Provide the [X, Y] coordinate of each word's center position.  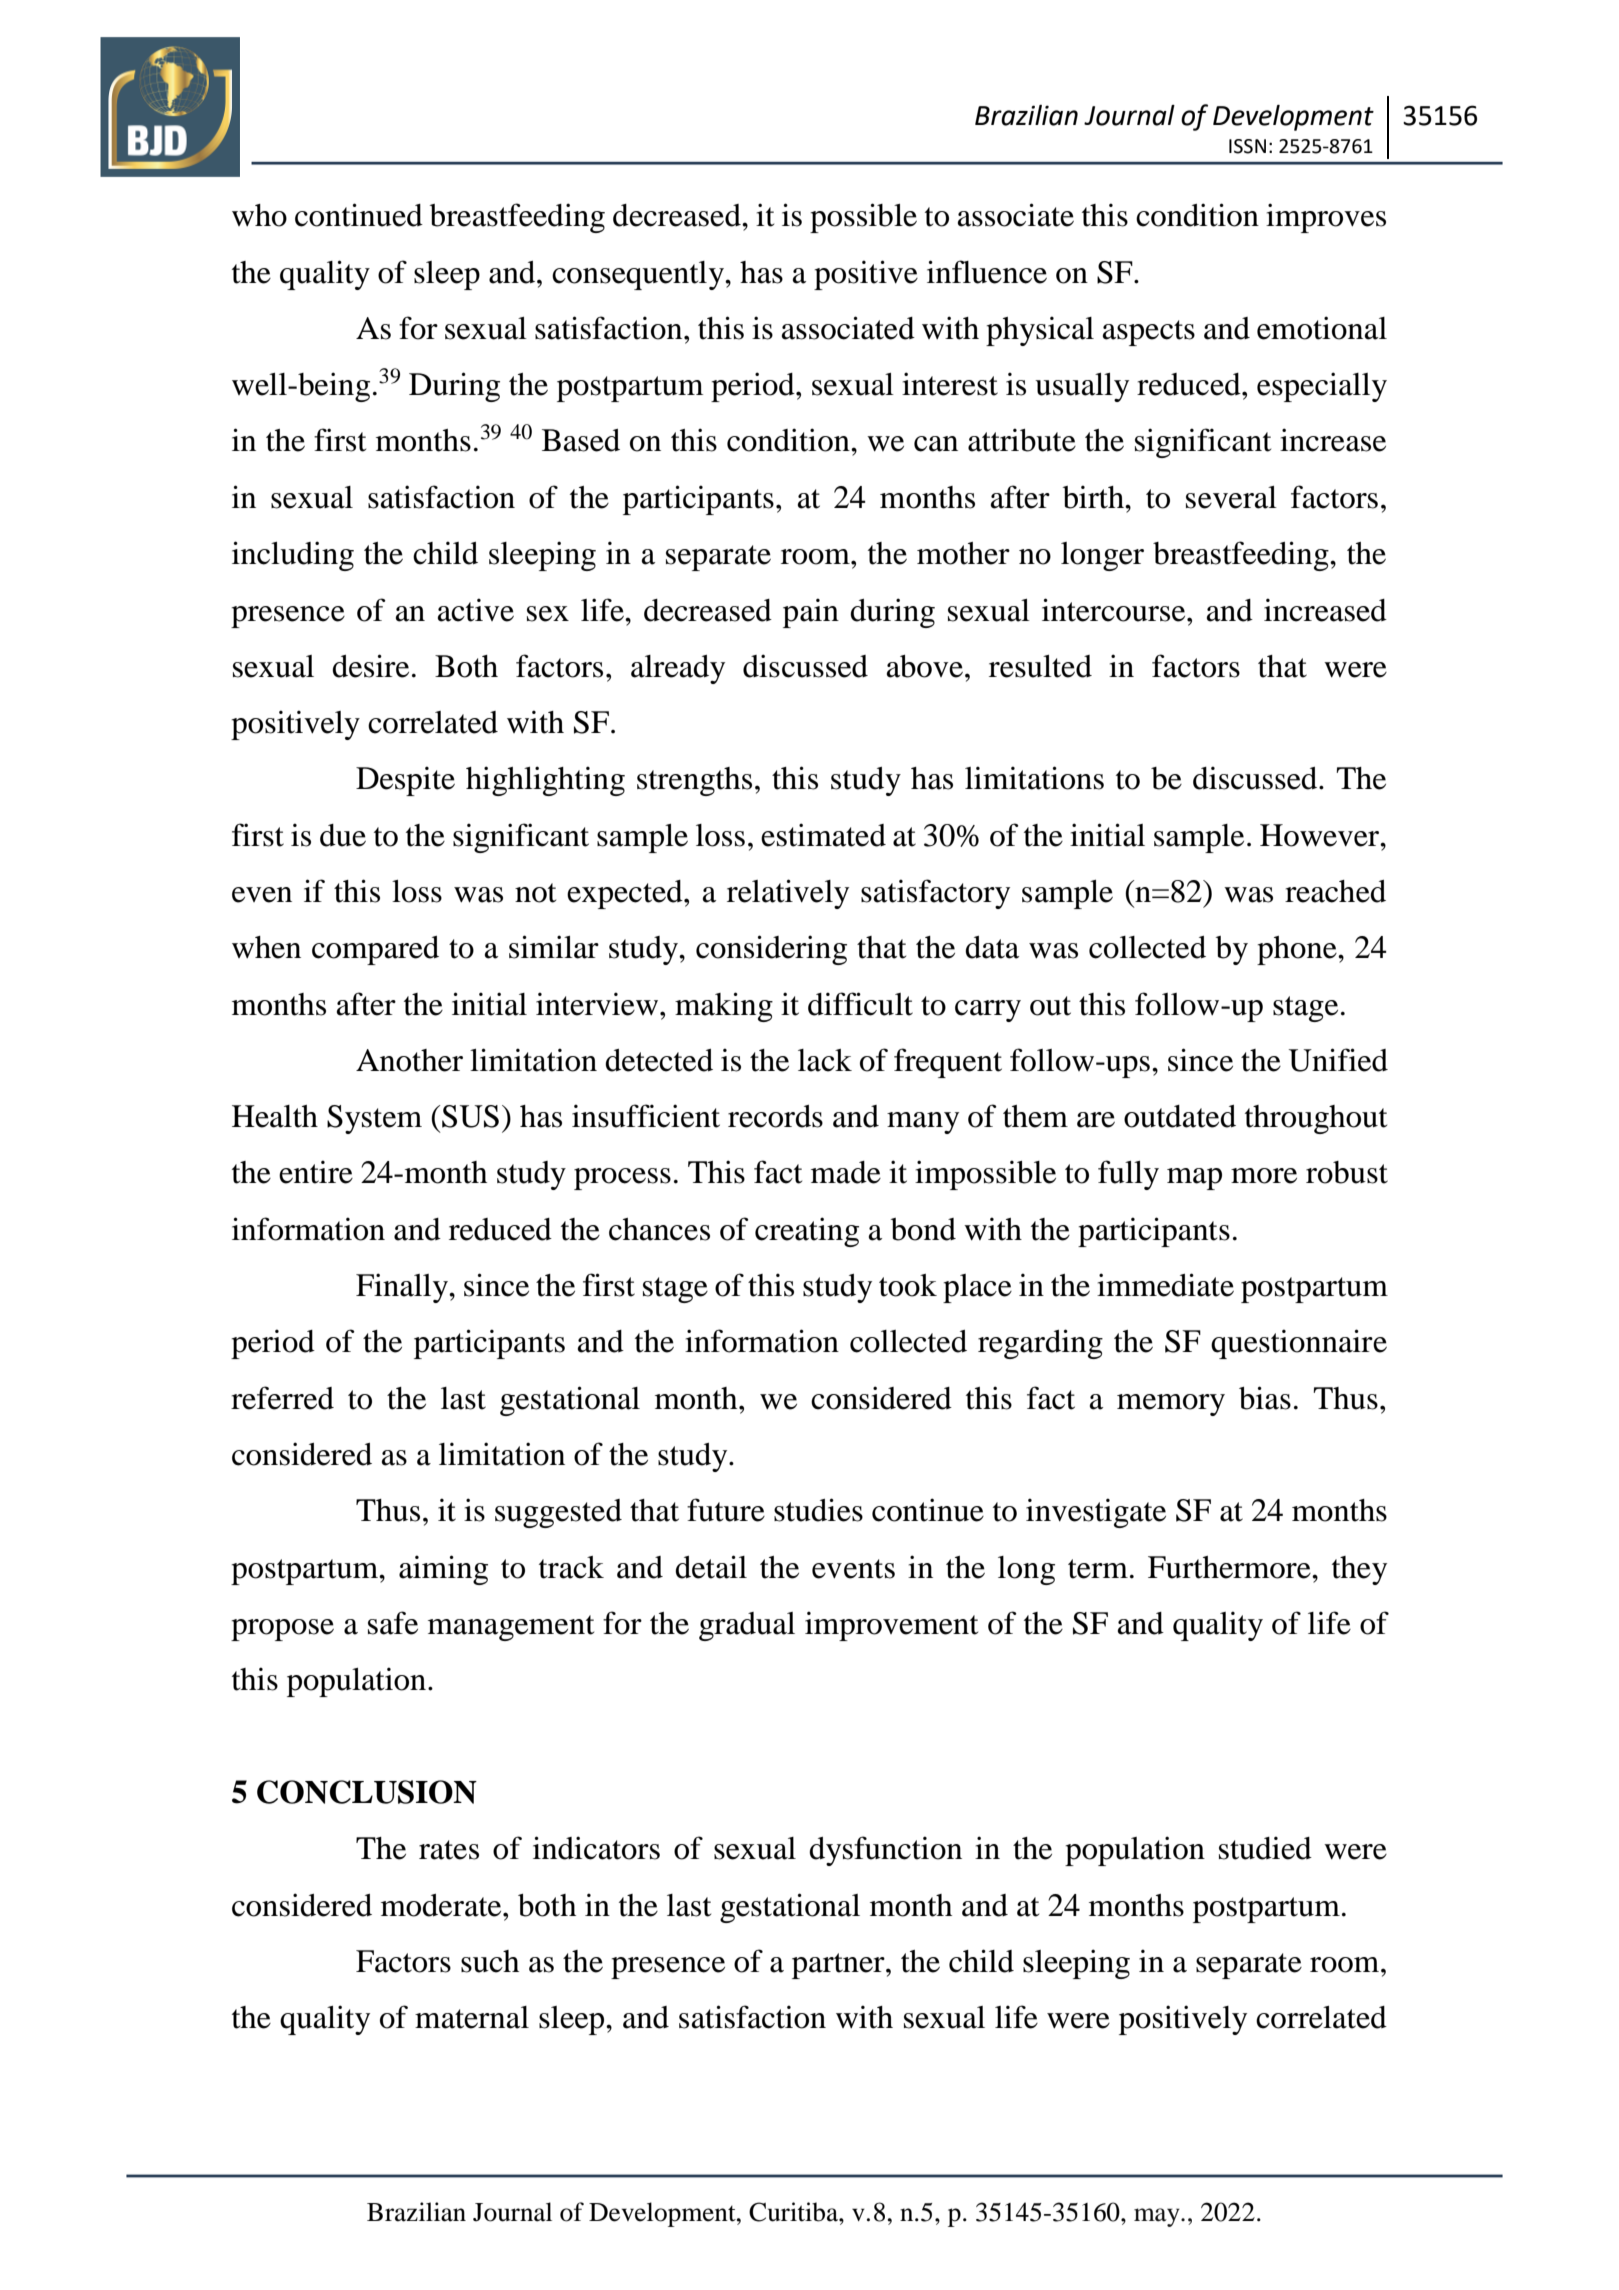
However [1321, 835]
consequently [639, 275]
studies [818, 1510]
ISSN [1247, 146]
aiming [443, 1570]
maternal [472, 2017]
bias [1265, 1398]
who [259, 215]
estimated [823, 835]
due [343, 835]
